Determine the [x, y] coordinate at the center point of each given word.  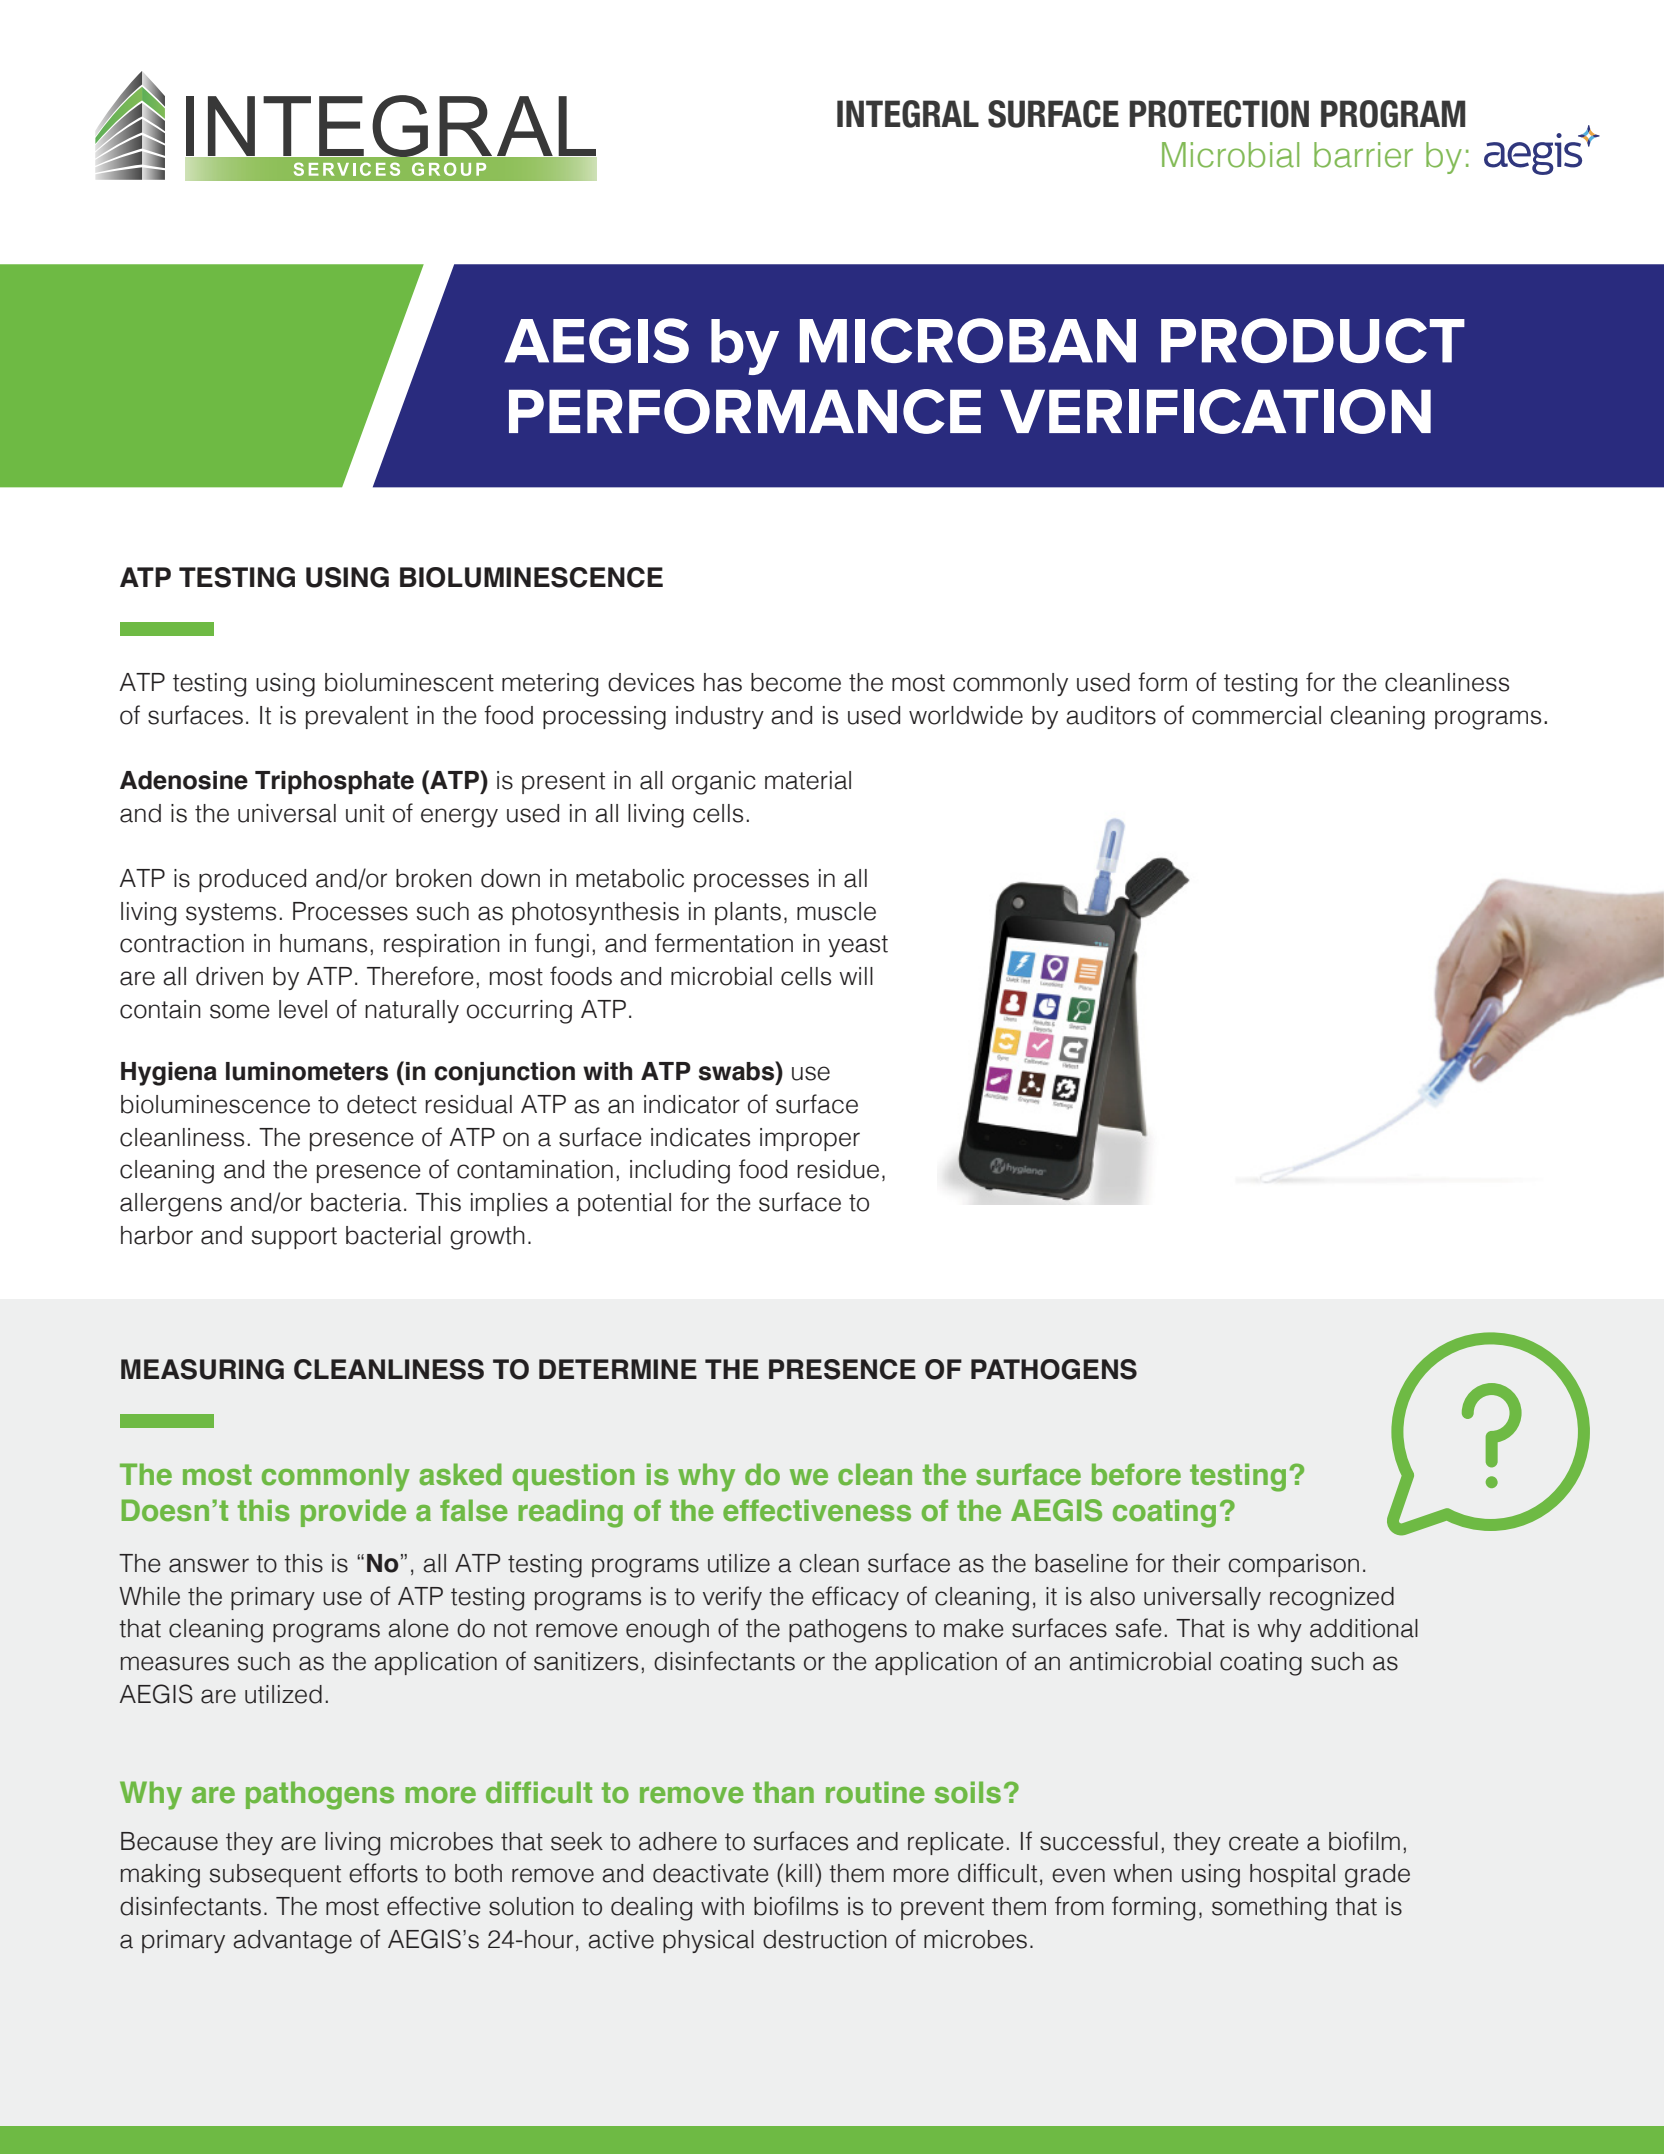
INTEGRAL [908, 114]
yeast [858, 946]
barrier [1363, 155]
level [303, 1009]
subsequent [275, 1875]
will [856, 976]
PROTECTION [1219, 114]
